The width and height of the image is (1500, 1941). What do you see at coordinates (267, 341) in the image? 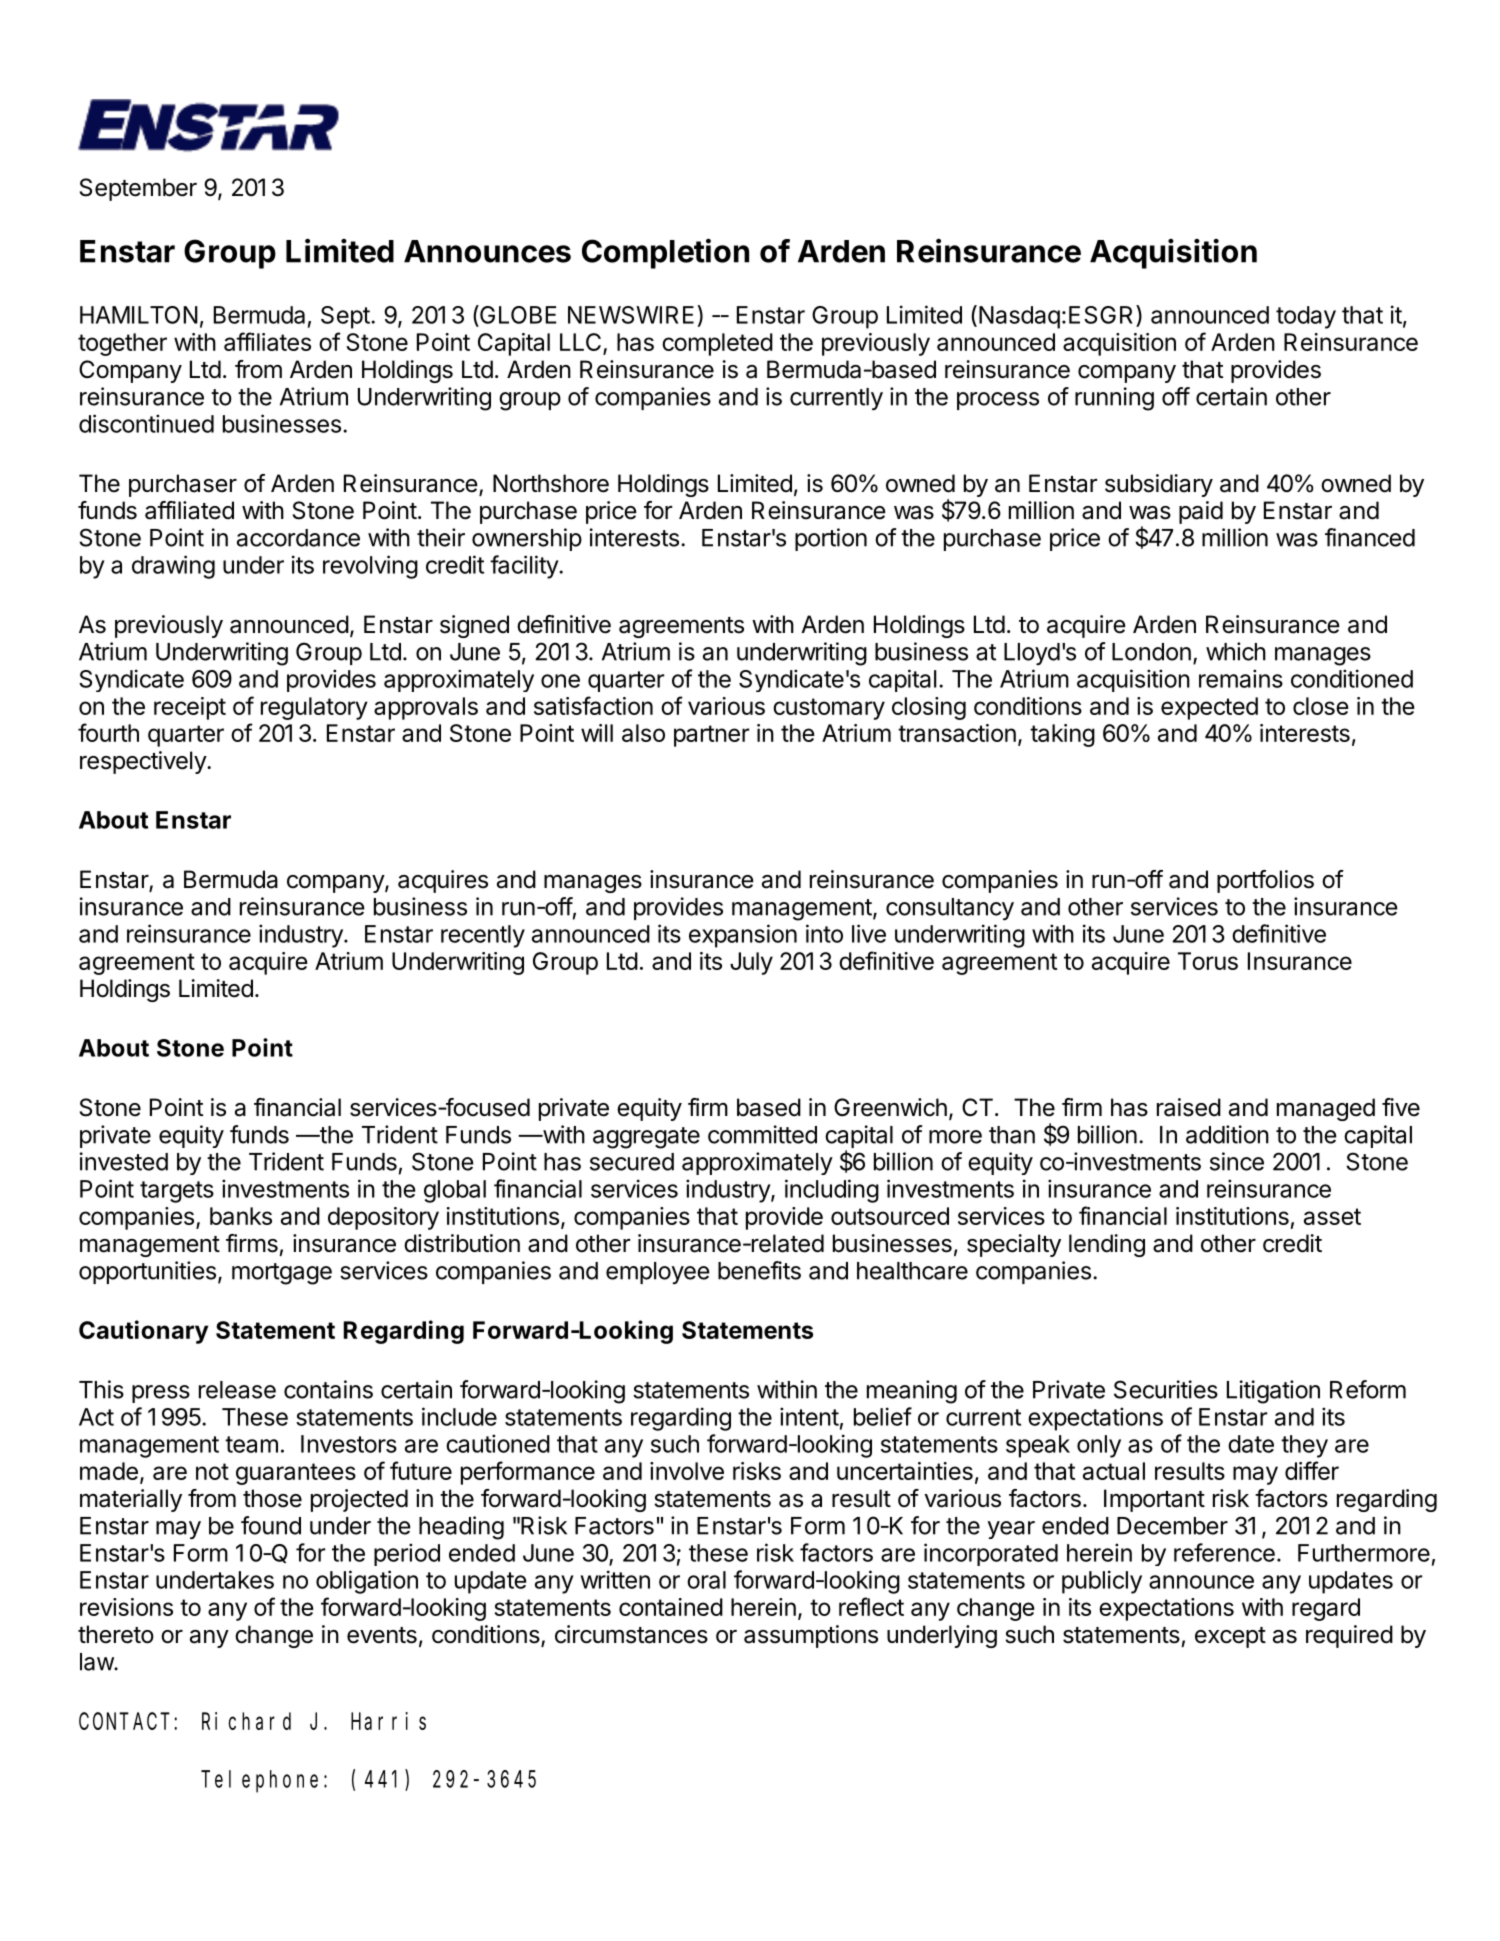
I see `affiliates` at bounding box center [267, 341].
